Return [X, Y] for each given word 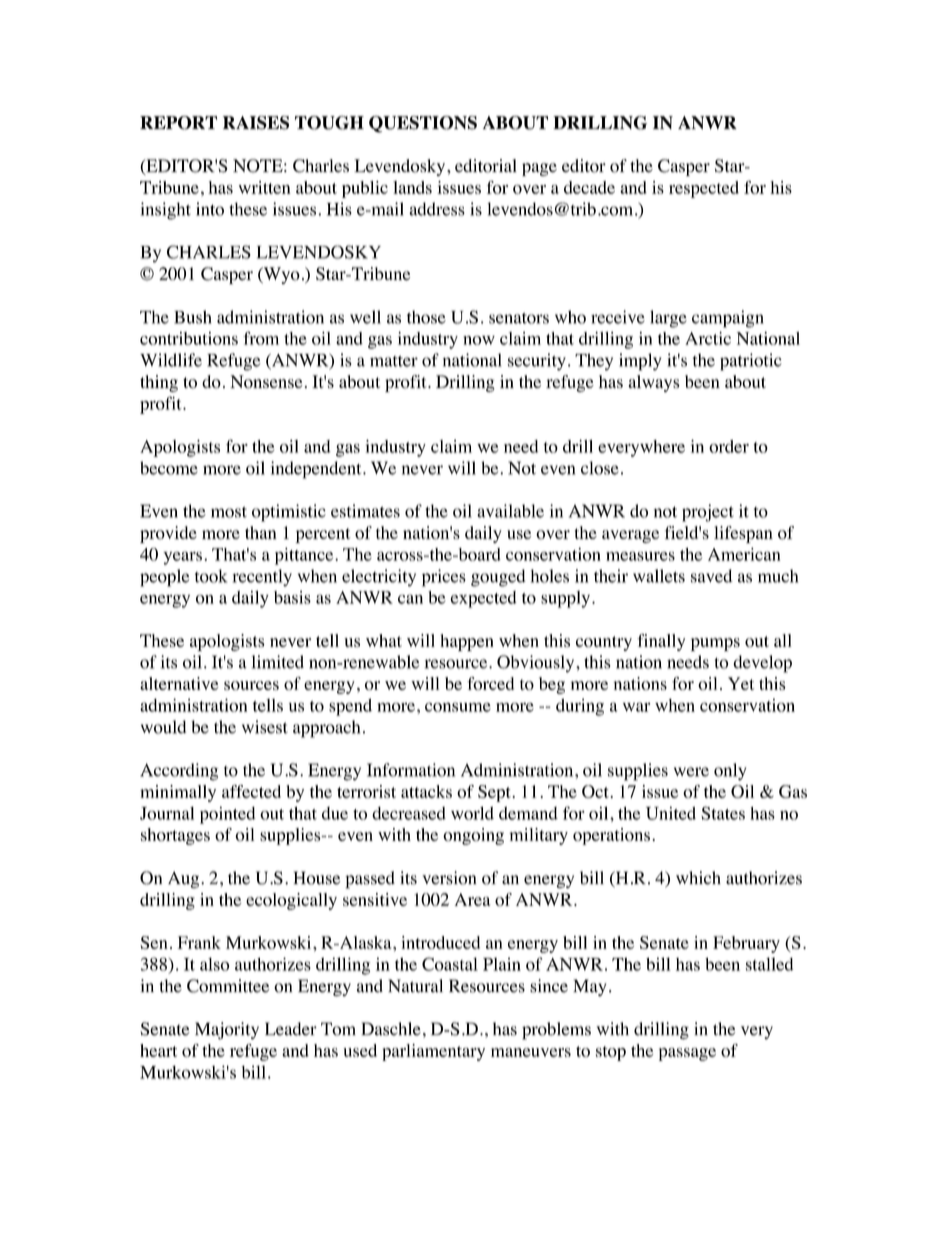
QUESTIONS [423, 124]
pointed [228, 815]
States [723, 813]
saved [712, 576]
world [472, 813]
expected [483, 599]
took [211, 576]
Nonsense [266, 382]
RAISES [256, 123]
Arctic [708, 338]
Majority [227, 1031]
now [479, 340]
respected [704, 189]
